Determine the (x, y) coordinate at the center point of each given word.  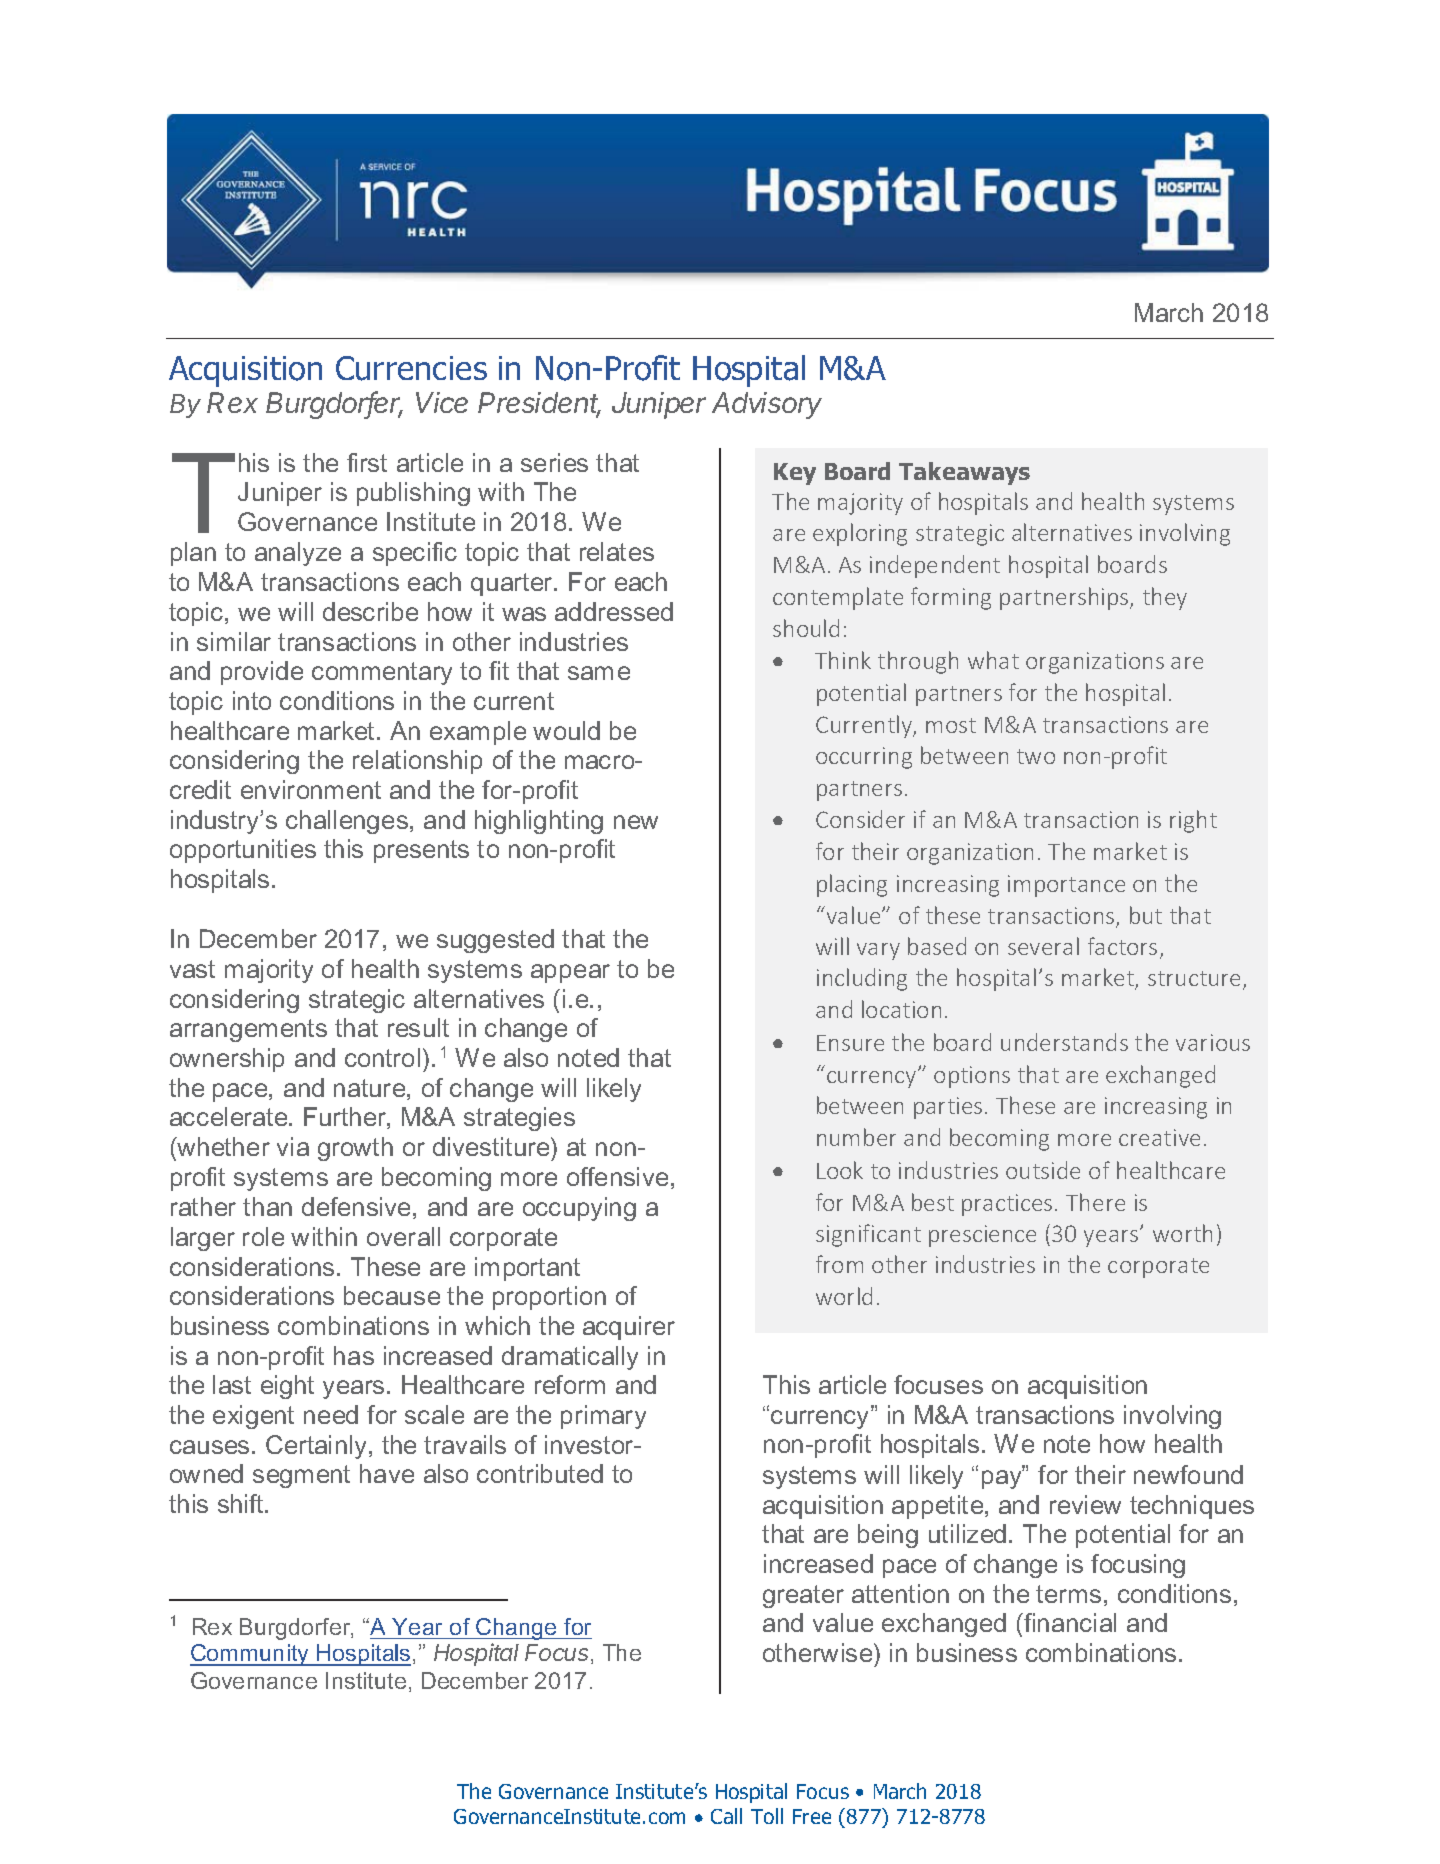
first (367, 462)
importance (1066, 886)
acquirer (629, 1328)
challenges (348, 822)
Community (251, 1655)
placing (852, 885)
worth (1182, 1233)
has (354, 1355)
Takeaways (964, 473)
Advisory (767, 405)
